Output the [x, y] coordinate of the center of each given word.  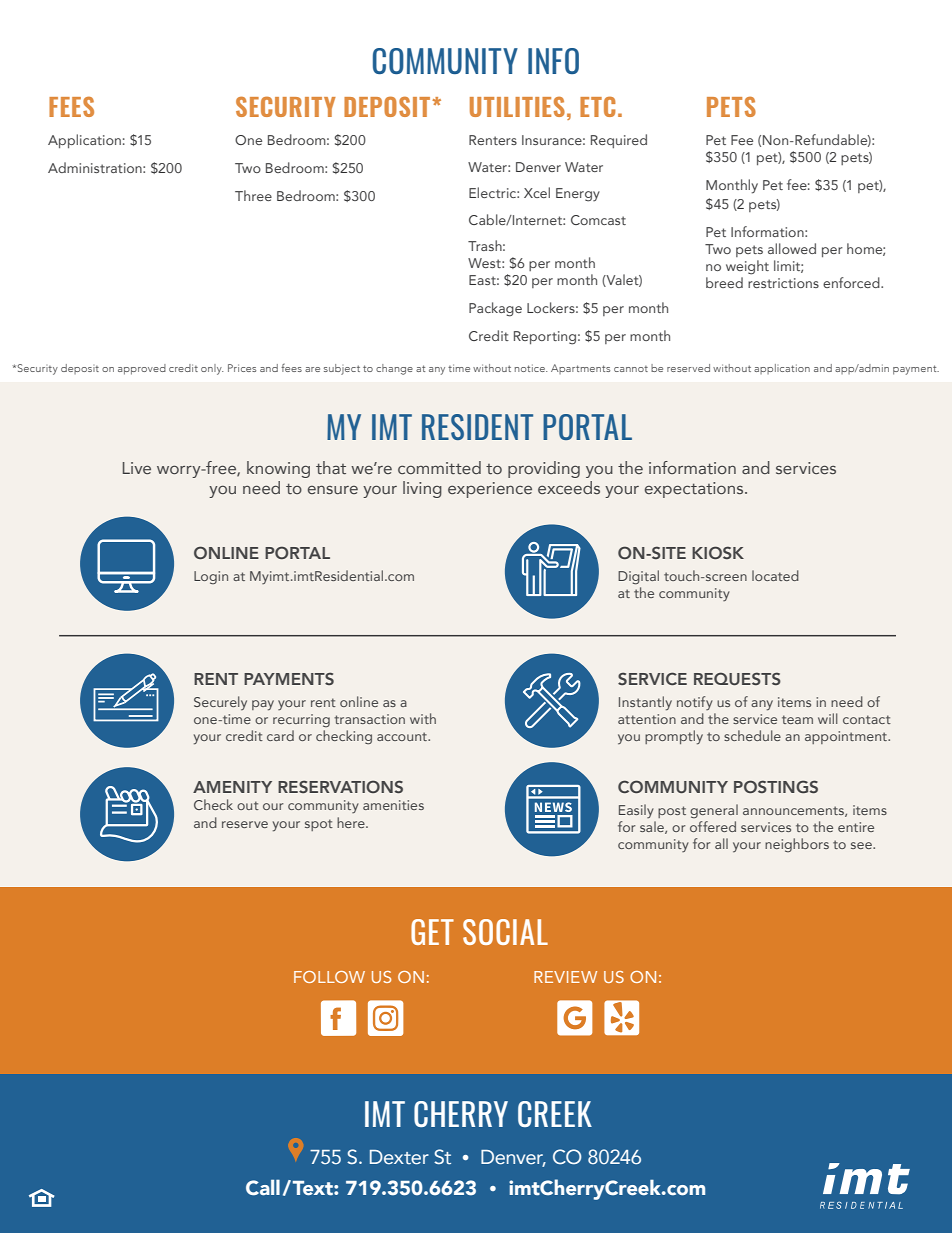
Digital [638, 577]
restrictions [783, 283]
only [212, 369]
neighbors [797, 845]
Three [253, 195]
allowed [792, 248]
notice [531, 368]
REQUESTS [737, 678]
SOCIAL [505, 932]
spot [319, 825]
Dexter [399, 1157]
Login [211, 577]
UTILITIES [517, 106]
